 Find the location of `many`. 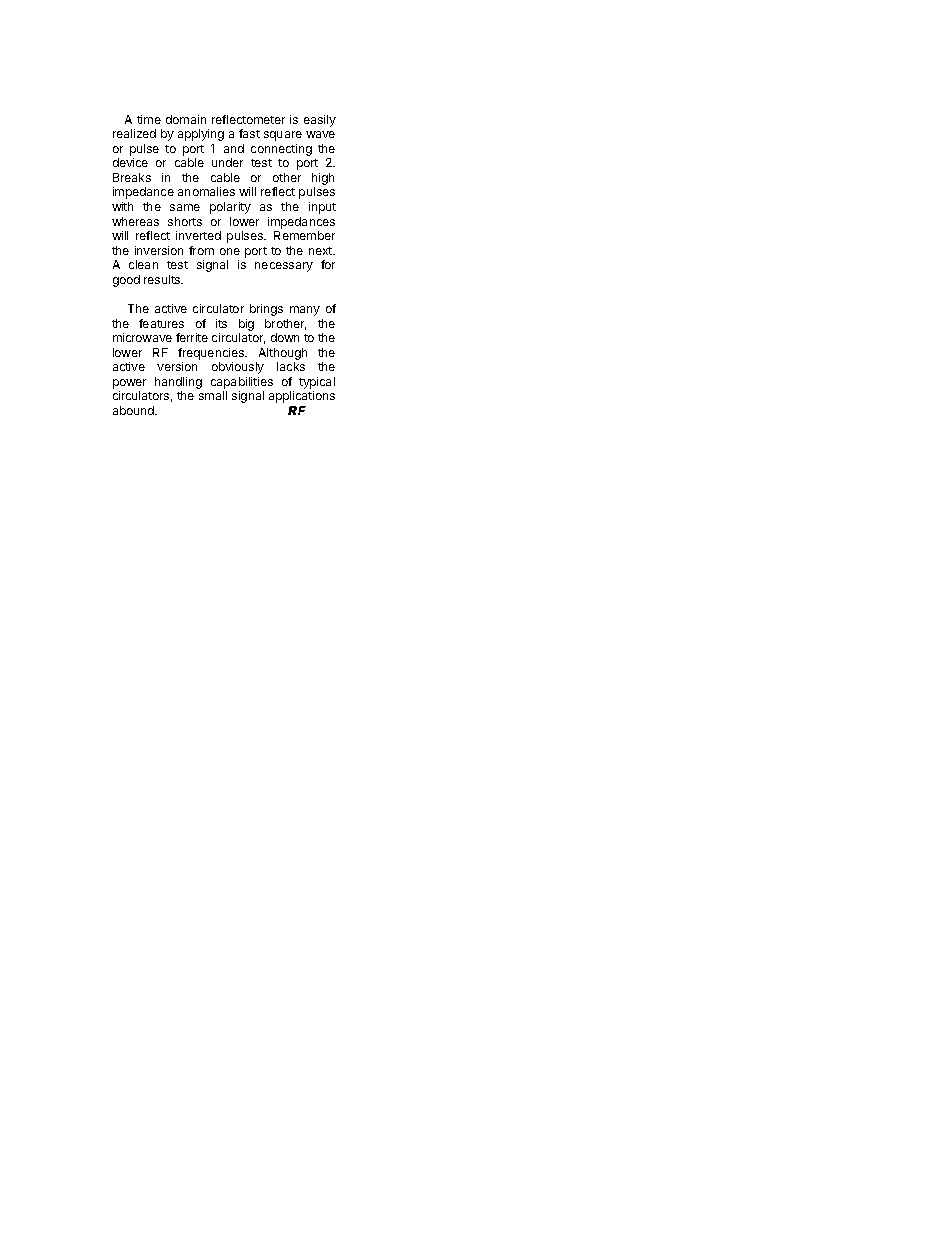

many is located at coordinates (305, 311).
